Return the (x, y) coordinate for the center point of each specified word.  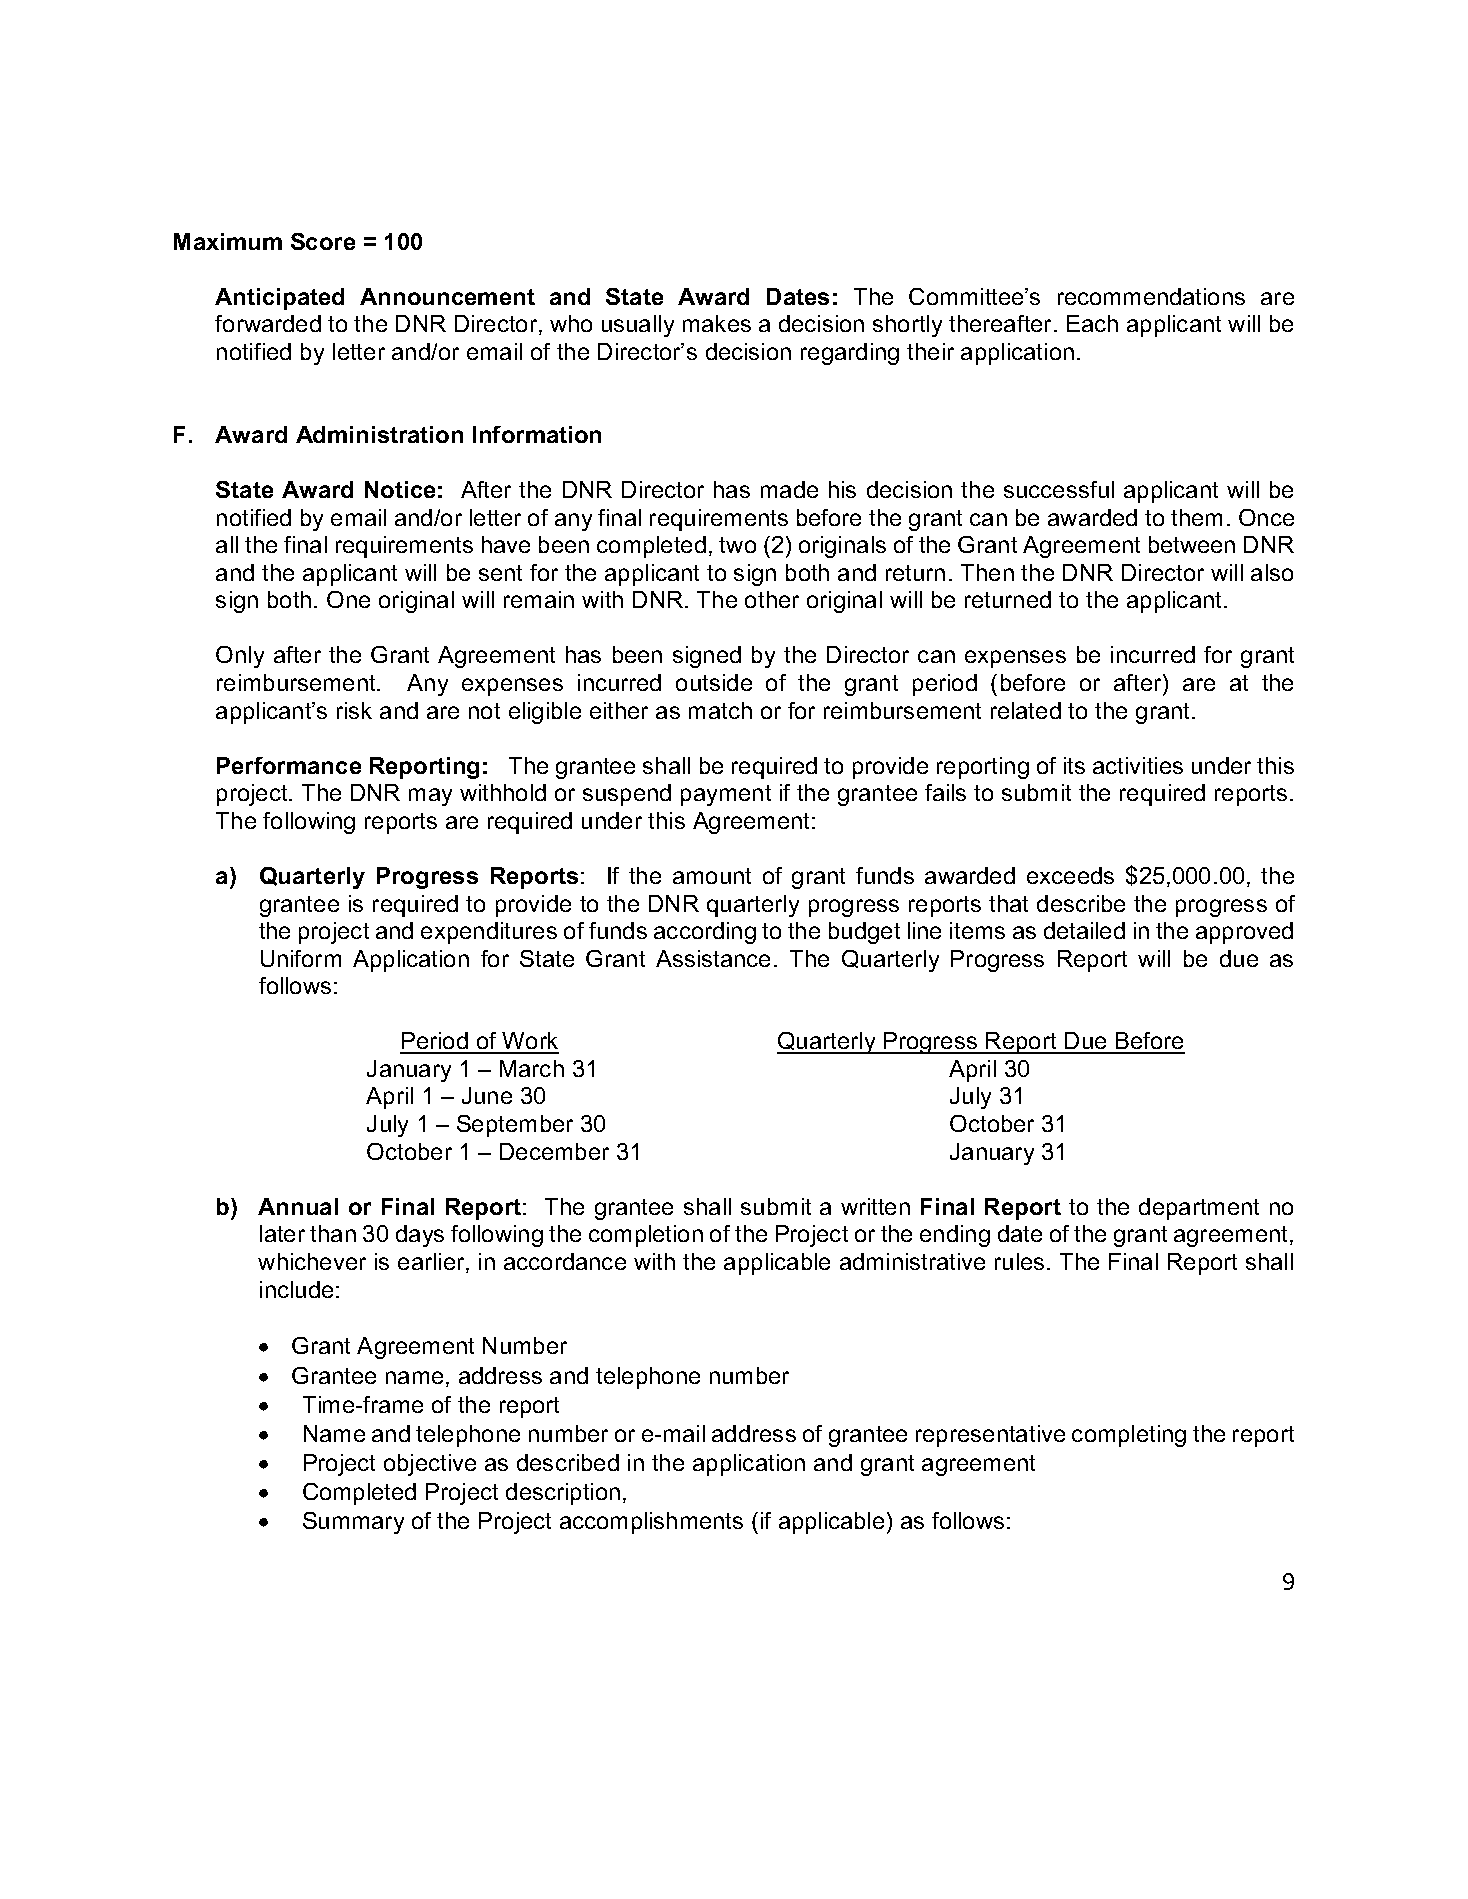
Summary (353, 1523)
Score (323, 241)
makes (717, 323)
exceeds (1070, 875)
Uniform (301, 958)
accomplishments (651, 1523)
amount (712, 876)
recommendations (1151, 296)
